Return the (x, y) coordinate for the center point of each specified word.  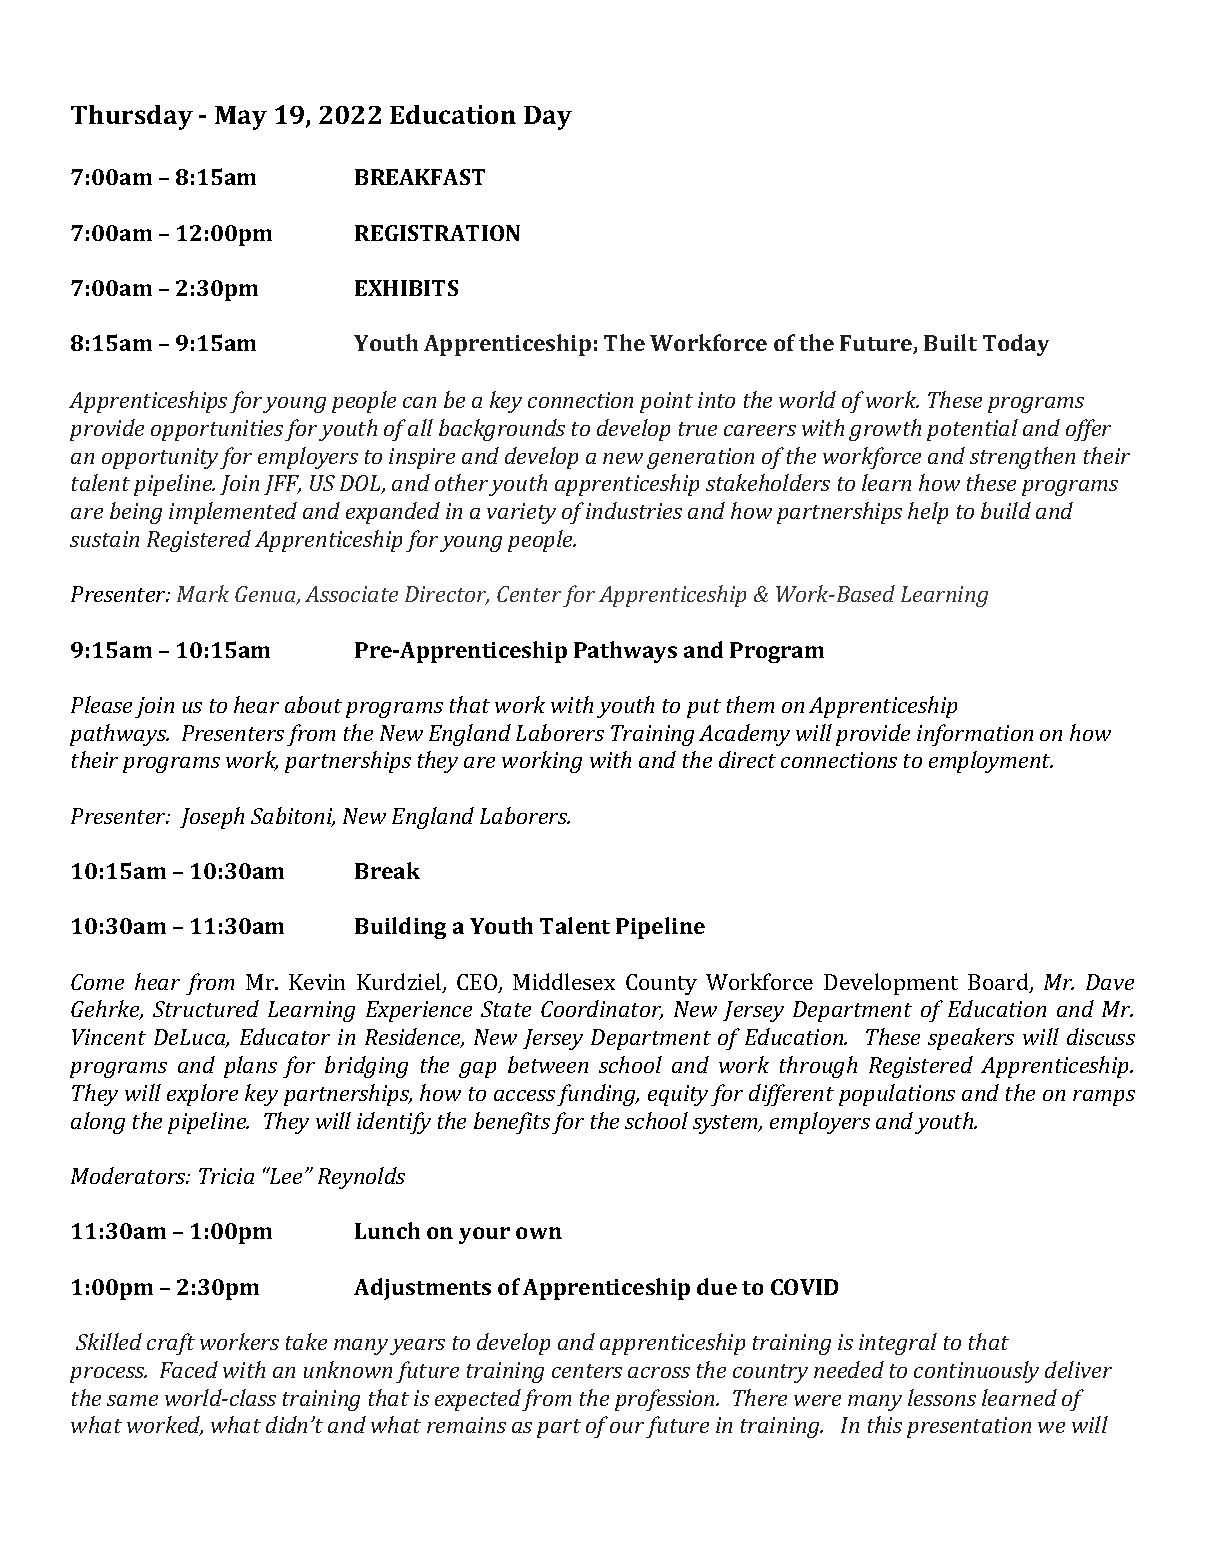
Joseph (212, 818)
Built (950, 342)
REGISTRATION (437, 233)
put (704, 708)
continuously (976, 1372)
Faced (189, 1369)
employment (991, 762)
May (241, 118)
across (659, 1372)
